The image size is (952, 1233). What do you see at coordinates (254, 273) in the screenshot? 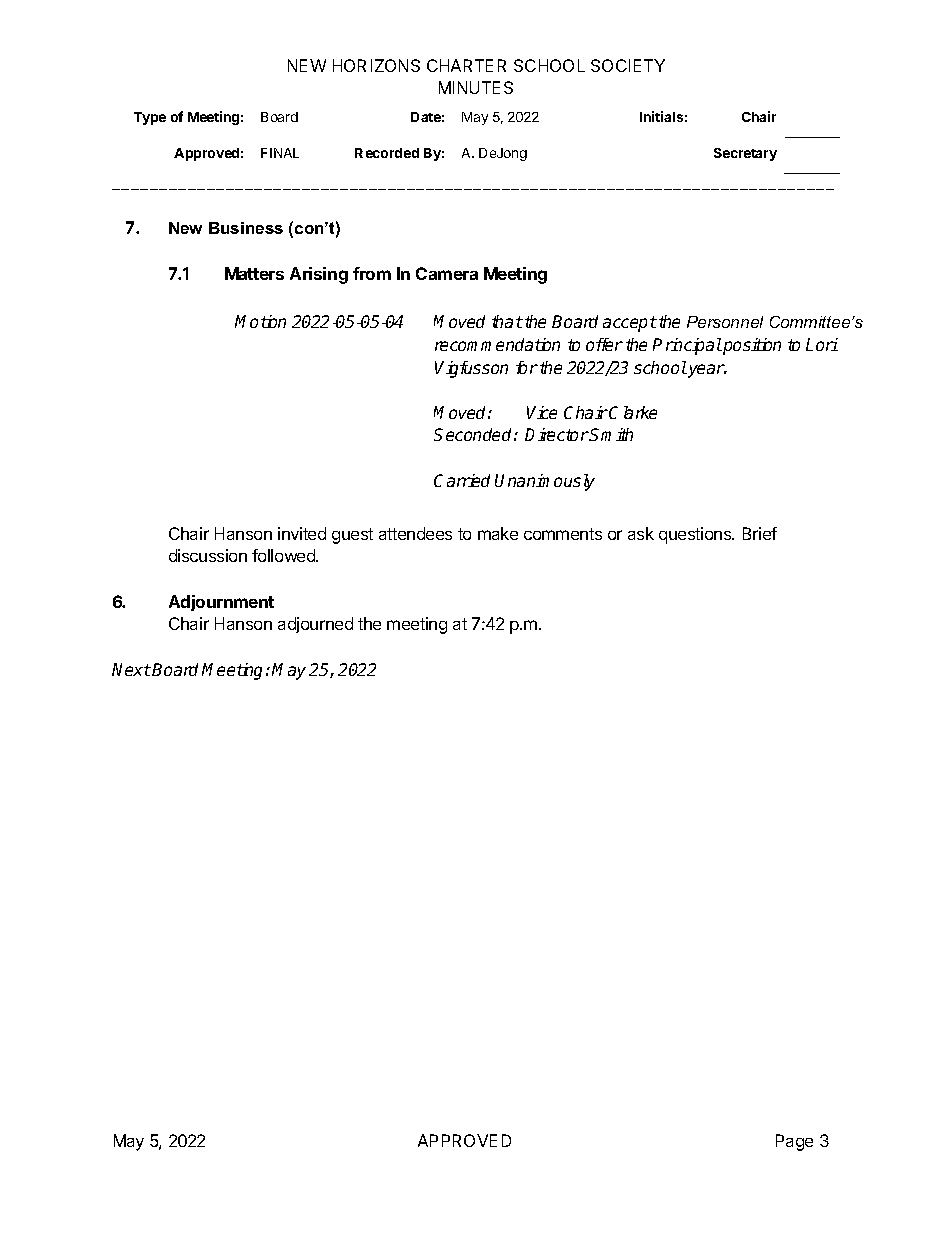
I see `Matters` at bounding box center [254, 273].
